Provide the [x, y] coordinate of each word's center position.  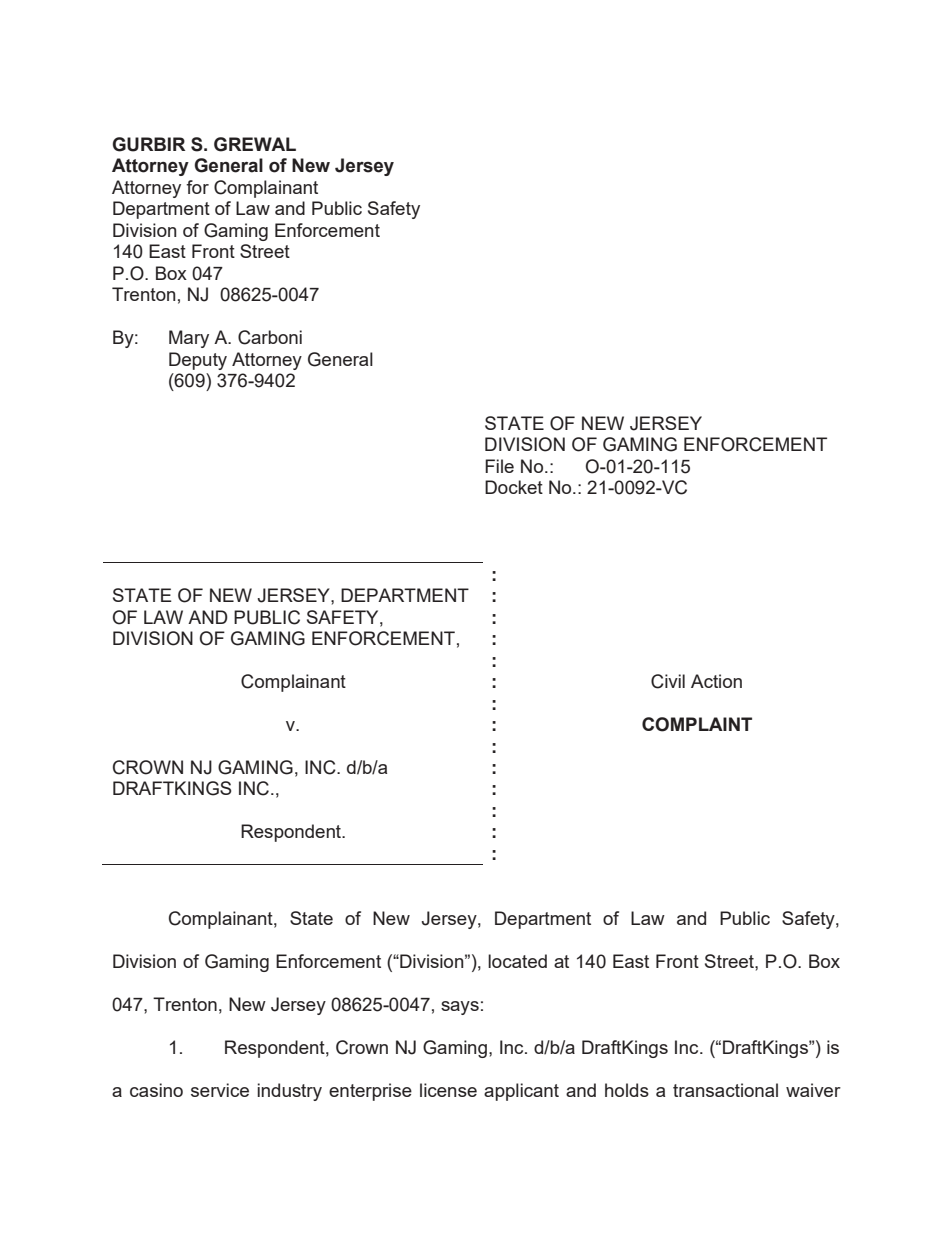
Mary [189, 339]
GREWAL [255, 144]
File [499, 466]
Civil [668, 681]
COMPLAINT [697, 724]
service [220, 1090]
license [448, 1090]
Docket [514, 487]
